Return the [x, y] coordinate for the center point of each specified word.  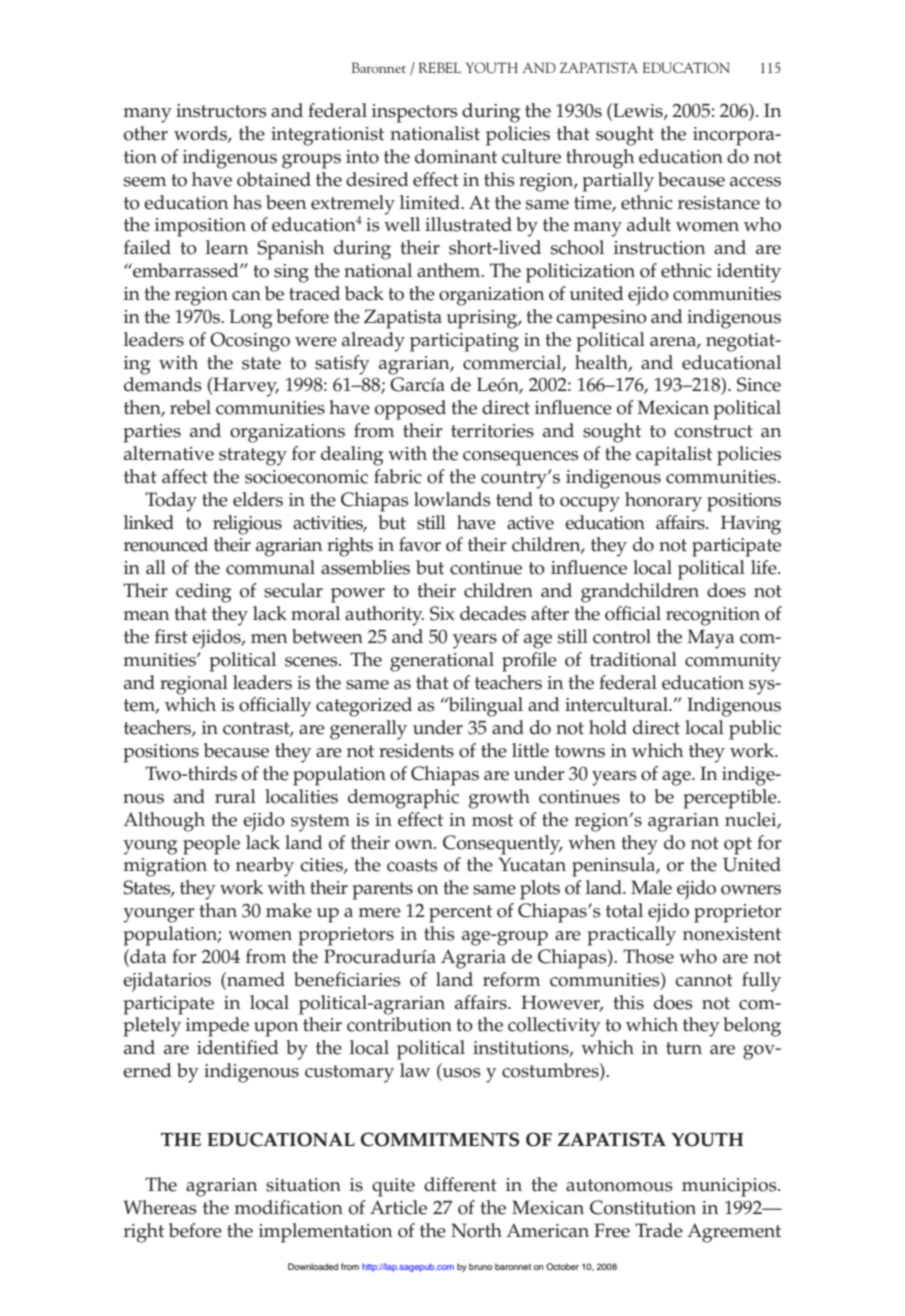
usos [460, 1074]
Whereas [160, 1207]
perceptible [731, 799]
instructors [221, 111]
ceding [204, 593]
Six [442, 613]
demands [163, 384]
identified [238, 1047]
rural [235, 796]
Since [759, 384]
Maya [711, 639]
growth [499, 799]
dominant [456, 156]
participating [464, 342]
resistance [719, 203]
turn [684, 1048]
